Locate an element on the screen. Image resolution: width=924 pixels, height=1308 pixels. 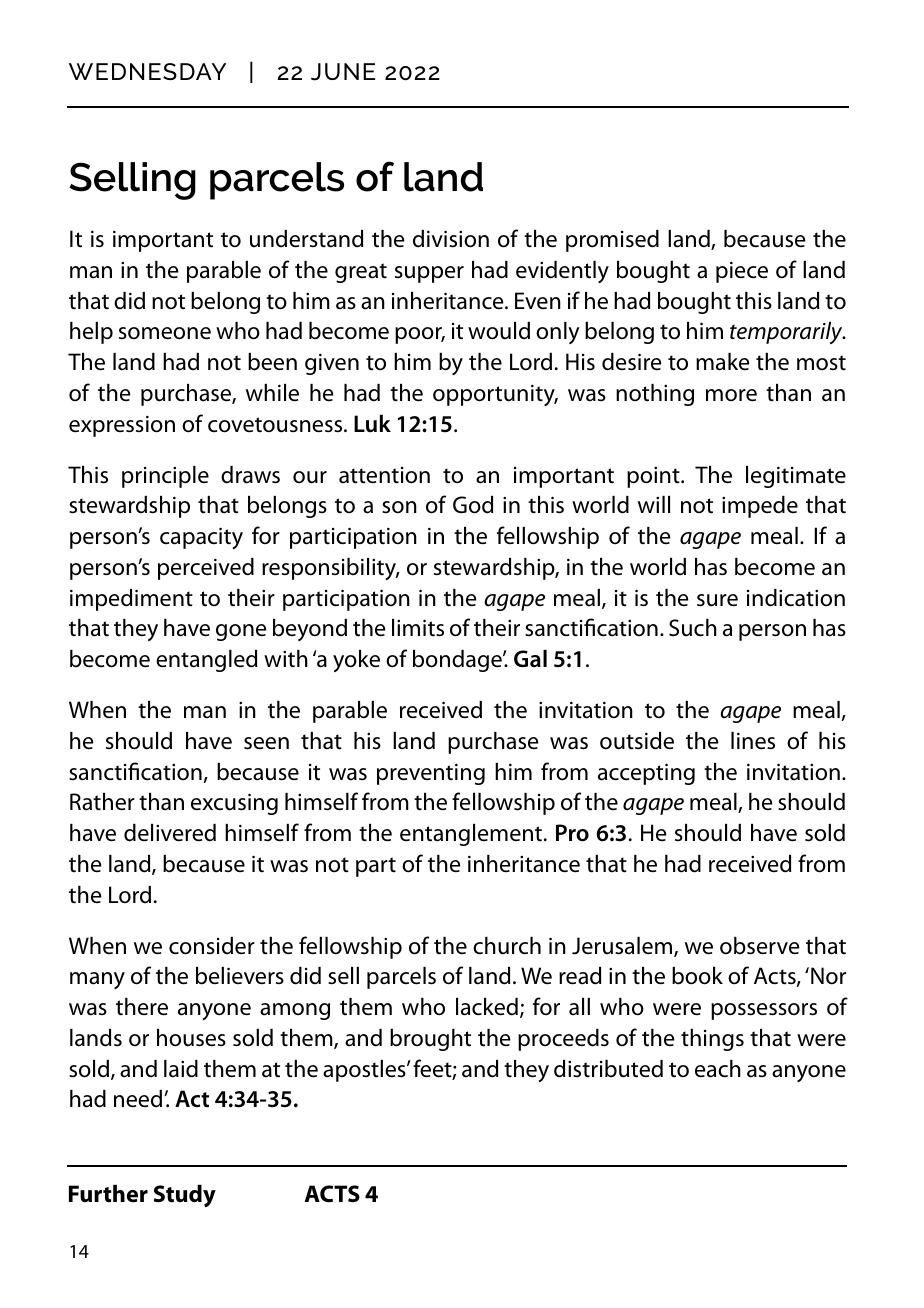
would is located at coordinates (499, 331).
